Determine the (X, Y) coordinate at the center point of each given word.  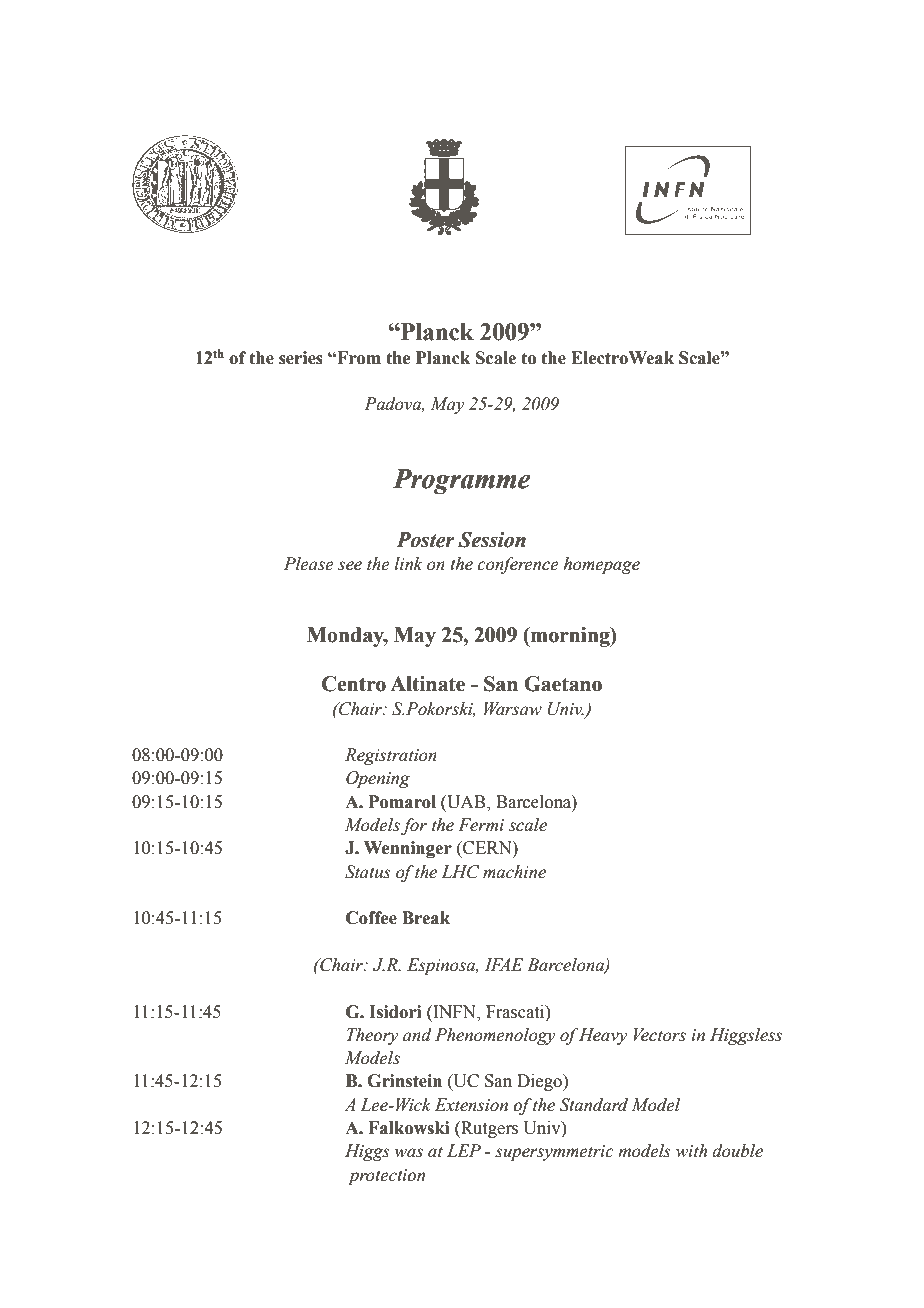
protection (386, 1177)
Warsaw (513, 709)
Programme (461, 481)
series (301, 358)
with (691, 1151)
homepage (601, 565)
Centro (354, 684)
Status (368, 872)
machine (514, 872)
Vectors (660, 1035)
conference (518, 565)
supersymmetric (554, 1153)
